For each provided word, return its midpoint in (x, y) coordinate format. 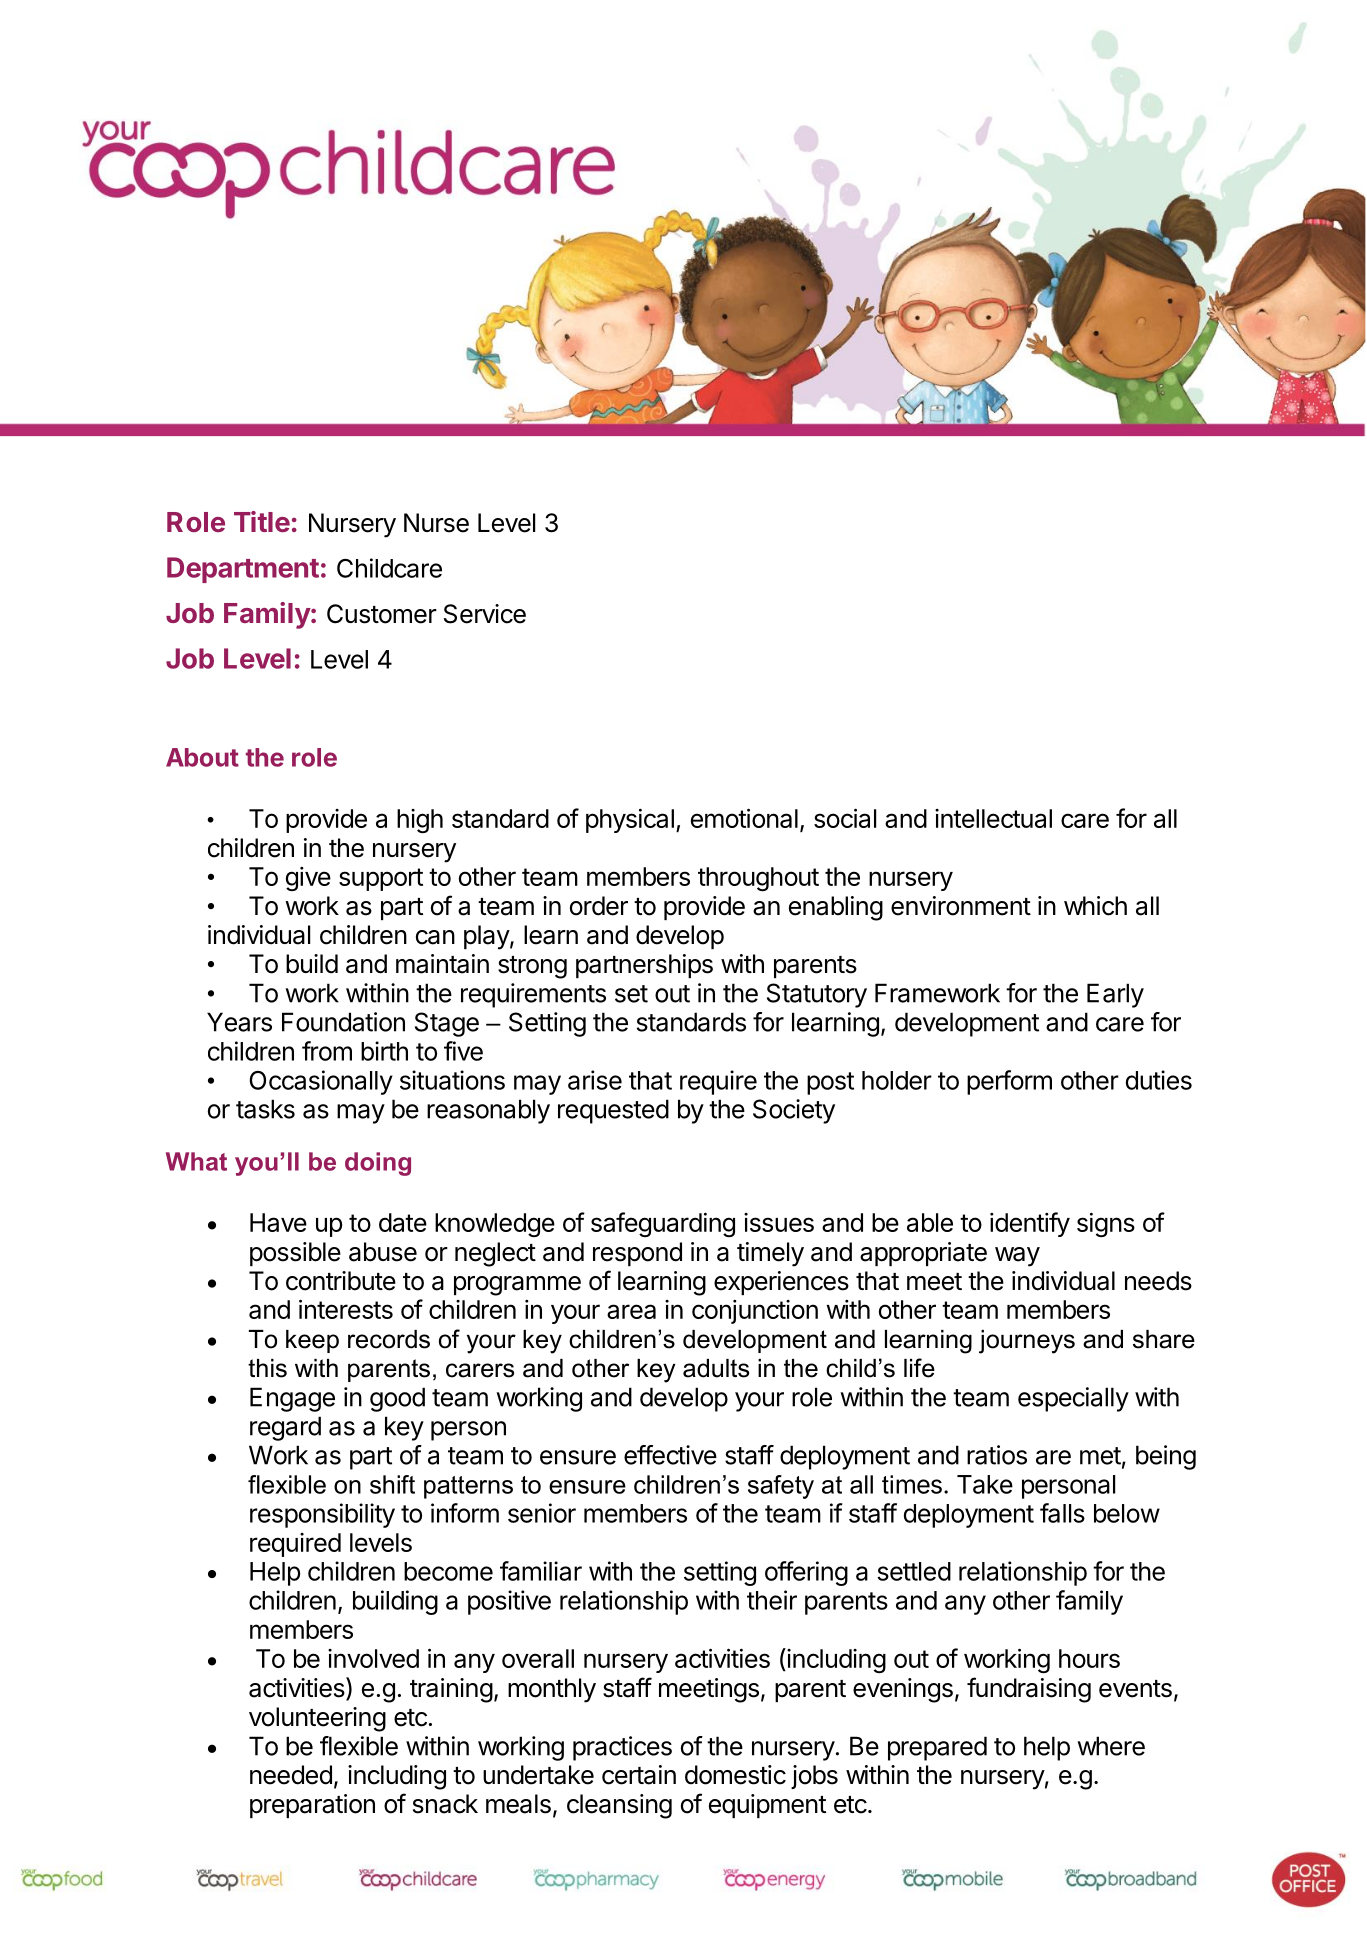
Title (262, 521)
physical (630, 820)
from (327, 1051)
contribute (341, 1281)
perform (1009, 1082)
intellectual (993, 818)
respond (637, 1254)
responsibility (322, 1515)
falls (1062, 1513)
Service (485, 614)
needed (291, 1775)
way (1017, 1257)
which (1095, 906)
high (420, 821)
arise (595, 1080)
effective (670, 1455)
